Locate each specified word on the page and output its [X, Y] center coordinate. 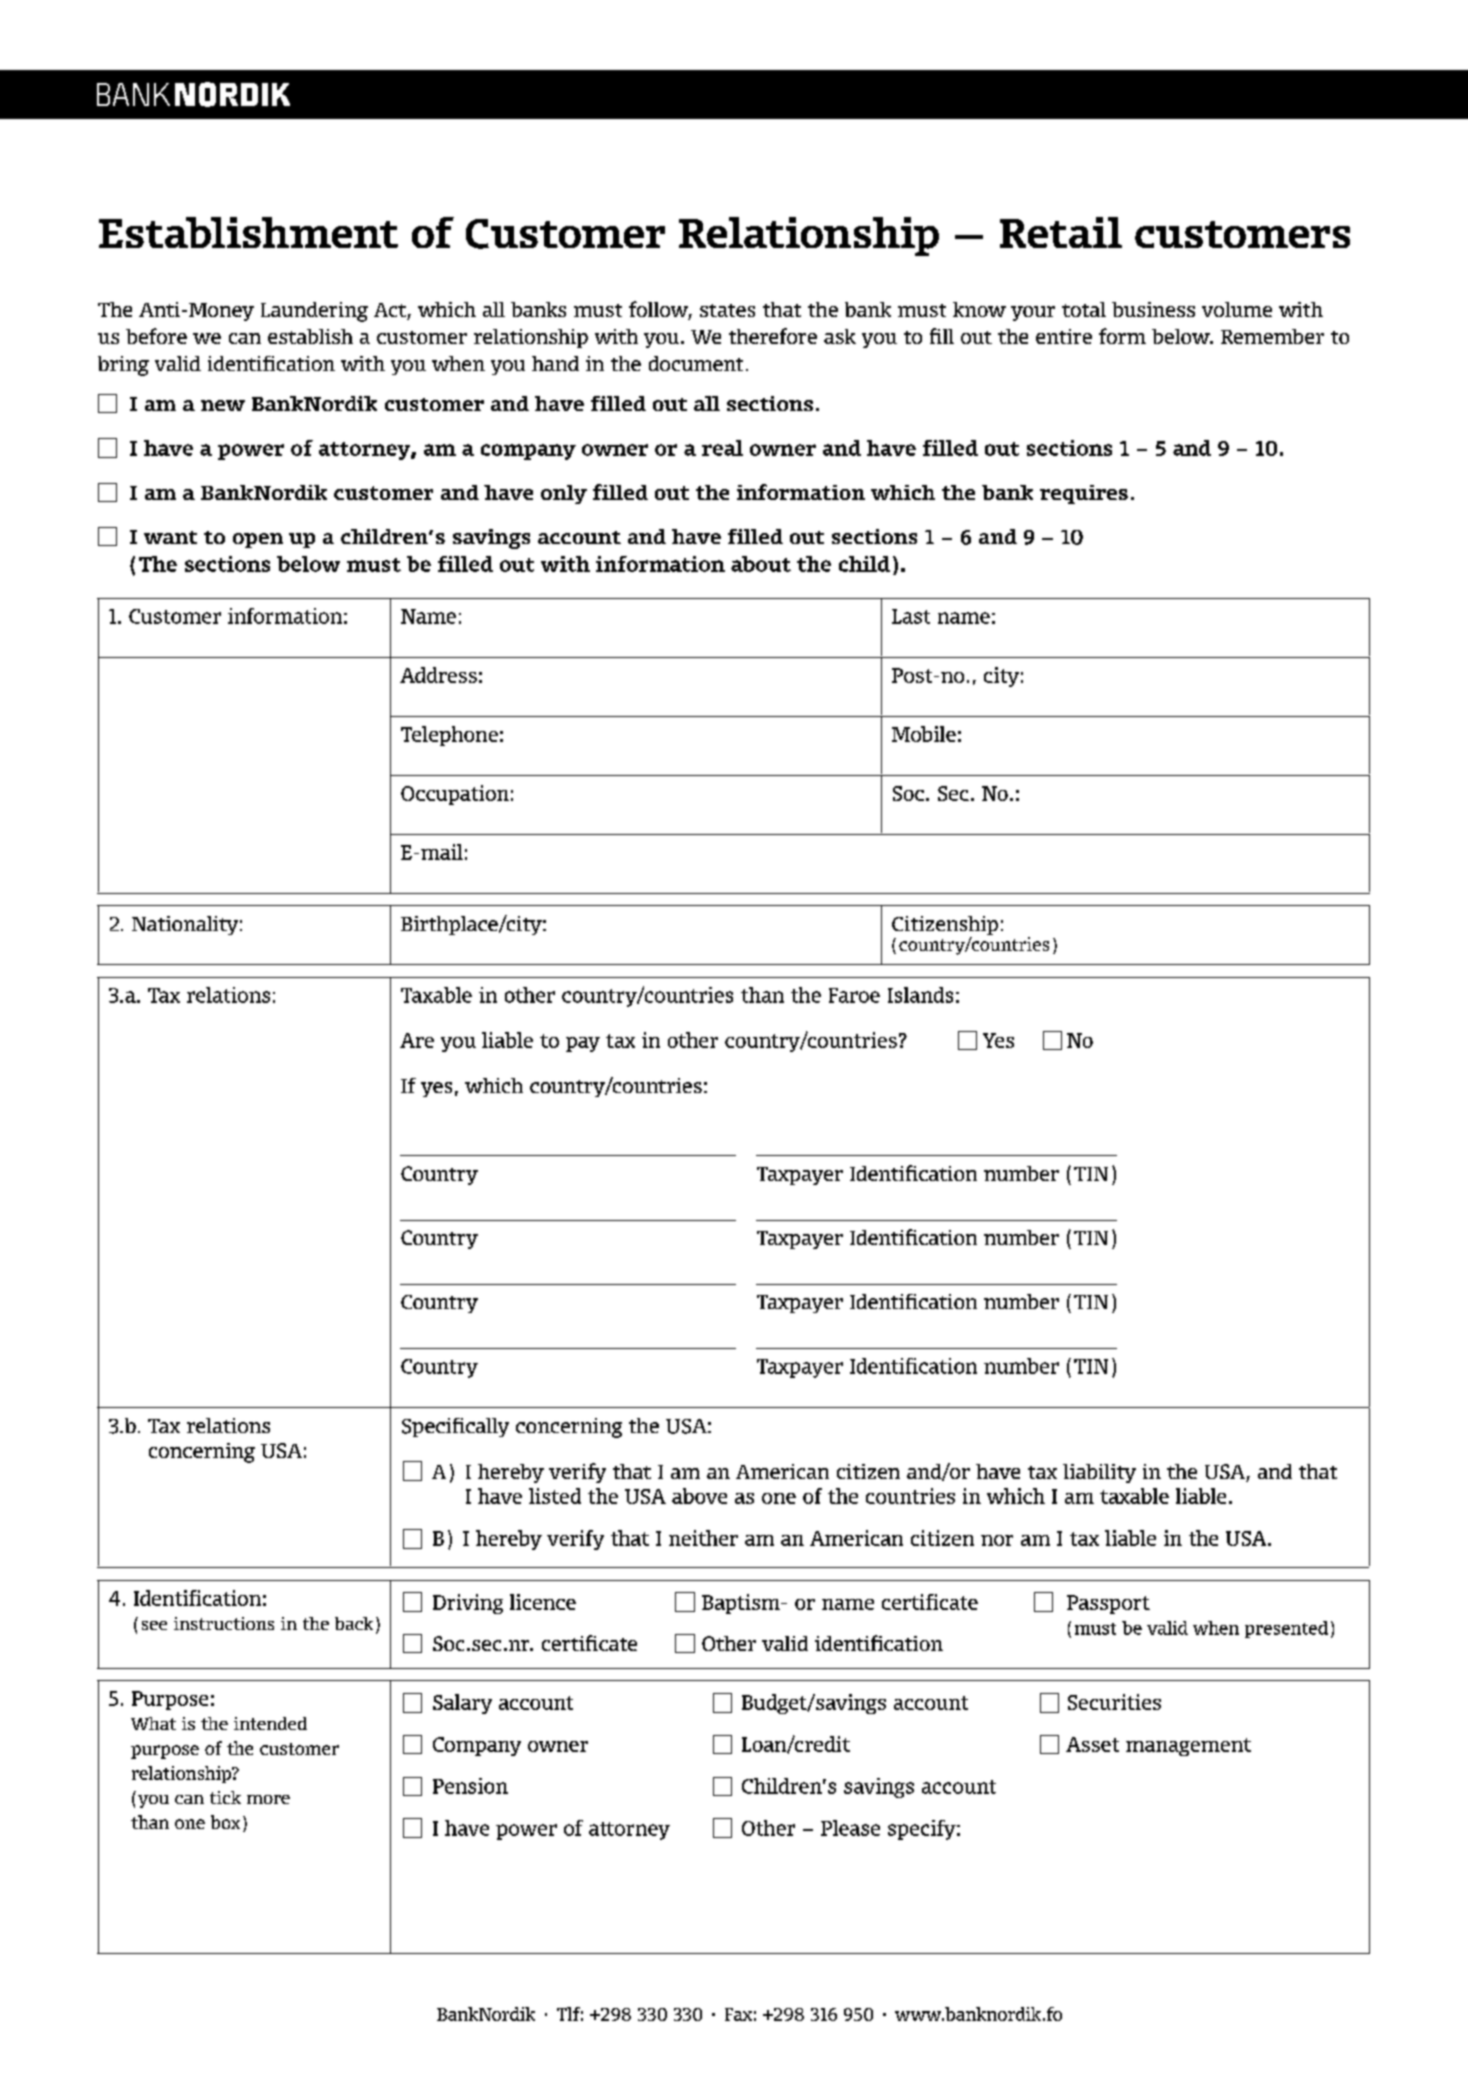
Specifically [455, 1427]
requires [1084, 494]
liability [1099, 1473]
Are [417, 1040]
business [1153, 309]
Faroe [854, 995]
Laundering [314, 312]
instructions [224, 1623]
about [761, 564]
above [699, 1496]
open [258, 540]
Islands [920, 995]
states [727, 310]
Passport [1108, 1604]
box [225, 1822]
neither [703, 1538]
